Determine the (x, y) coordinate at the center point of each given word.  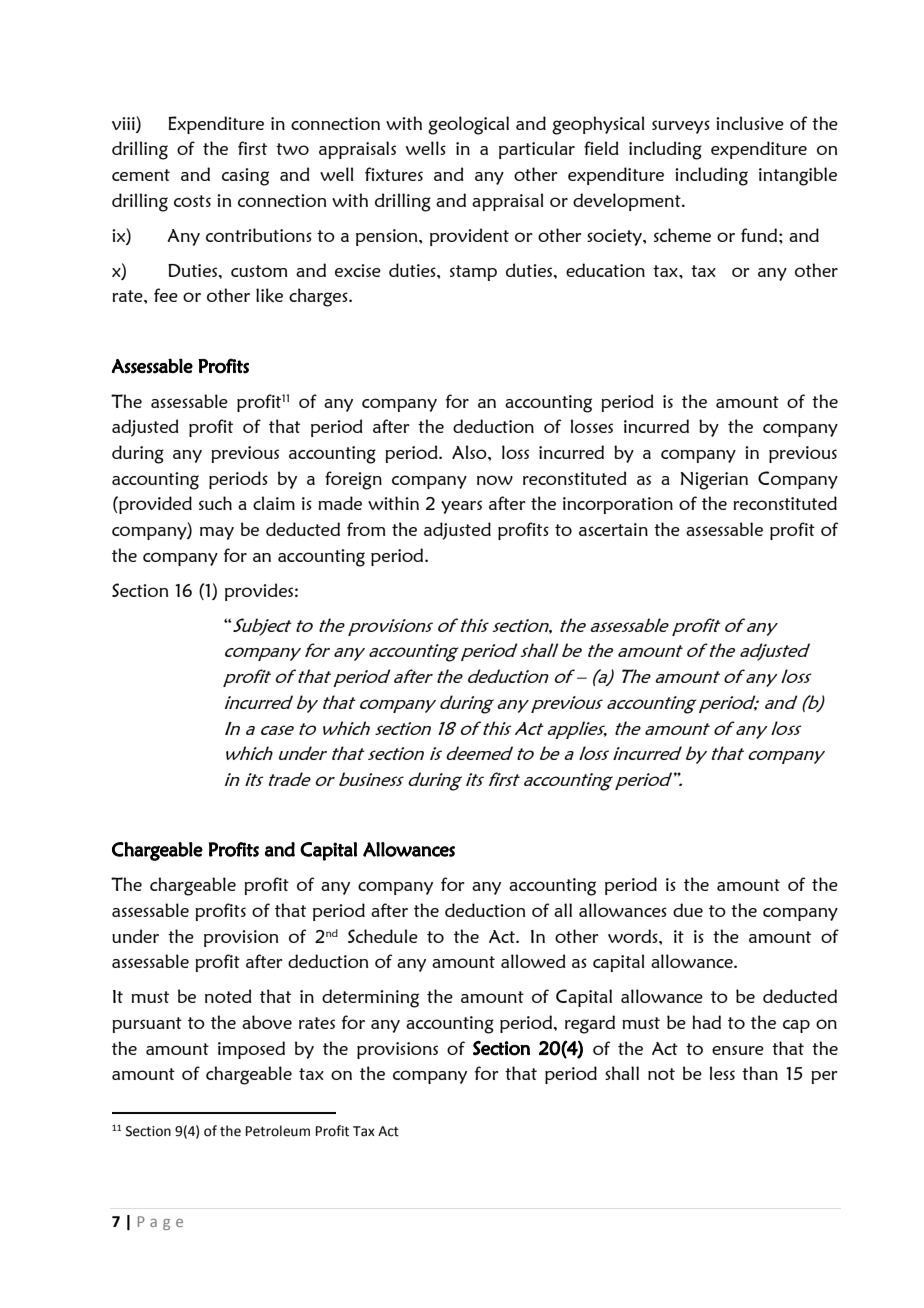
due (688, 910)
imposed (251, 1050)
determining (370, 998)
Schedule (383, 936)
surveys (681, 127)
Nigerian (714, 481)
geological (468, 125)
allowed (533, 961)
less (722, 1073)
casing (245, 177)
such (215, 503)
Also (470, 452)
